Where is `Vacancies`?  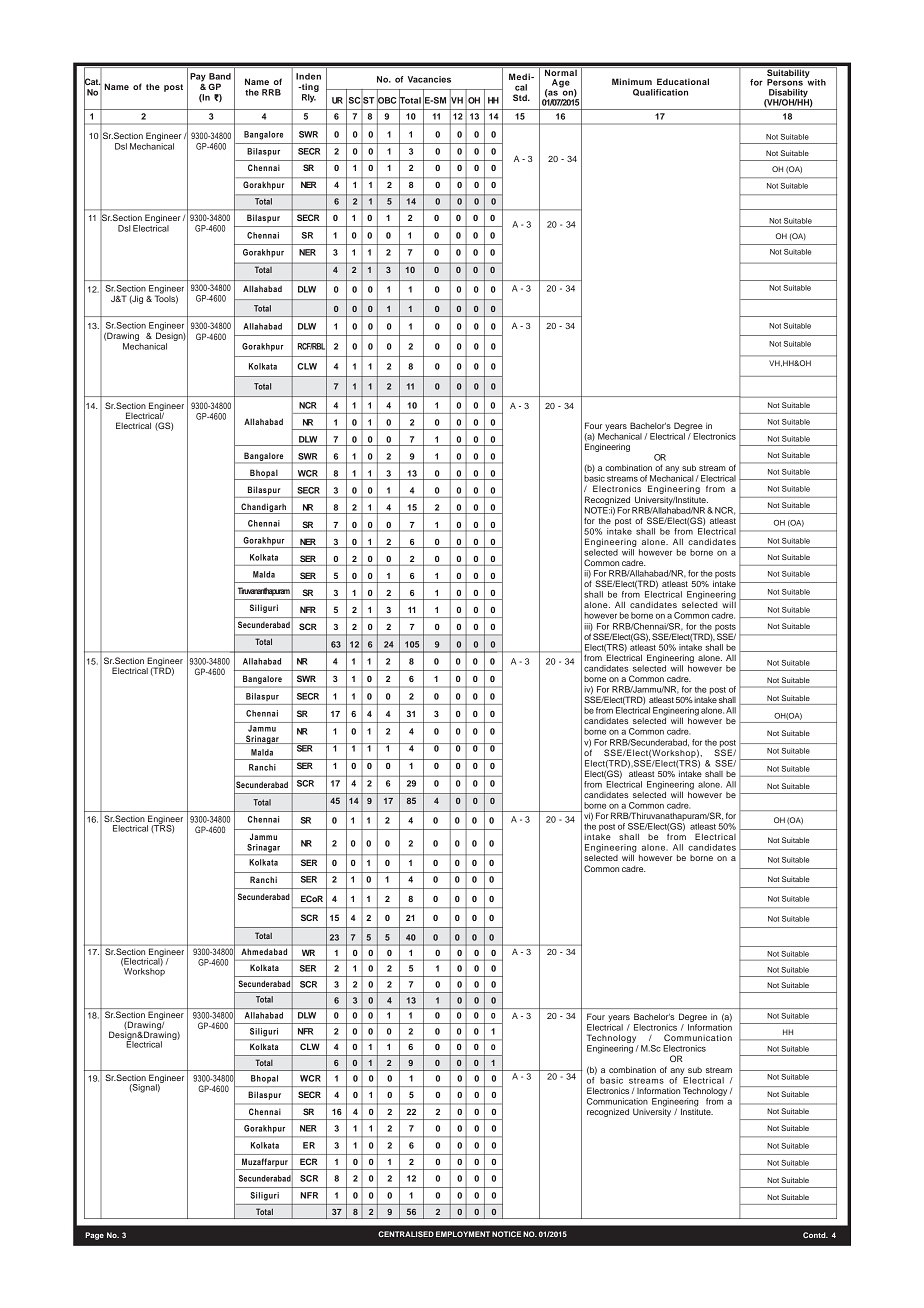
Vacancies is located at coordinates (429, 79).
